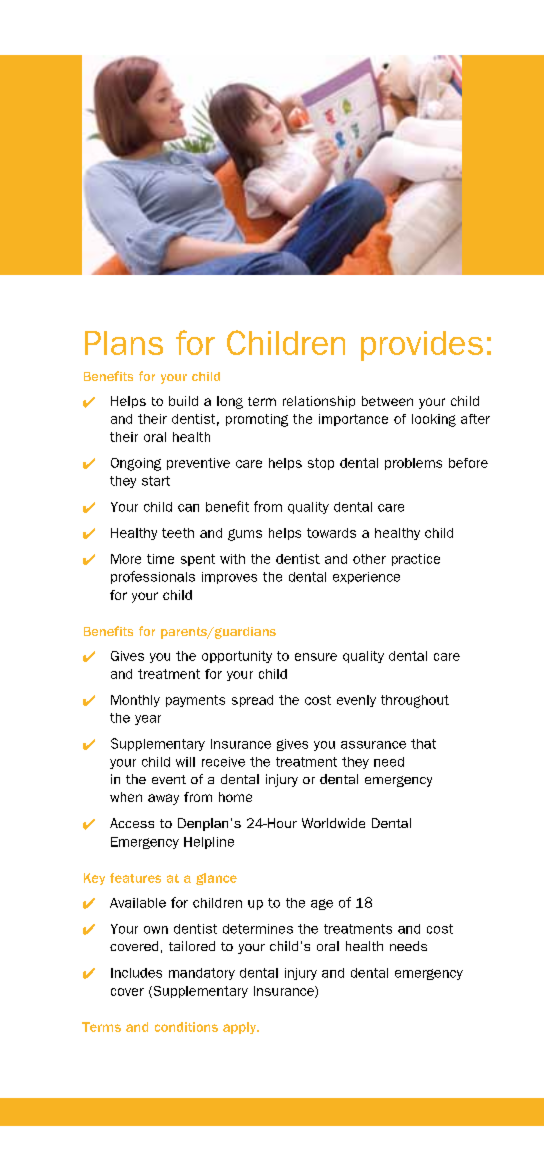 Image resolution: width=544 pixels, height=1153 pixels. What do you see at coordinates (135, 701) in the page?
I see `Monthly` at bounding box center [135, 701].
